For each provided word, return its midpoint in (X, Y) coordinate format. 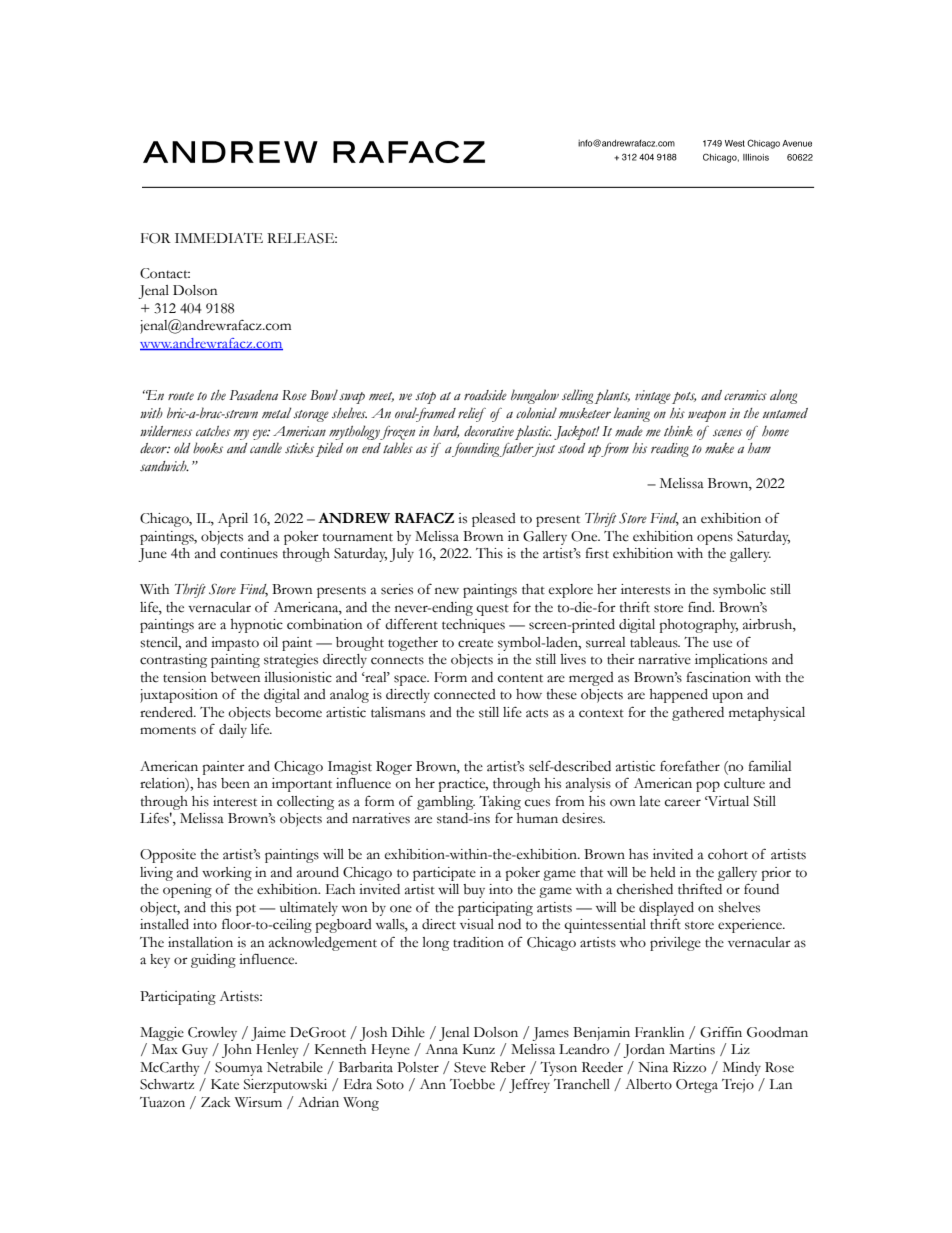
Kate (225, 1084)
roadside (485, 395)
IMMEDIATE (219, 238)
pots (684, 398)
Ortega (697, 1086)
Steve (470, 1067)
